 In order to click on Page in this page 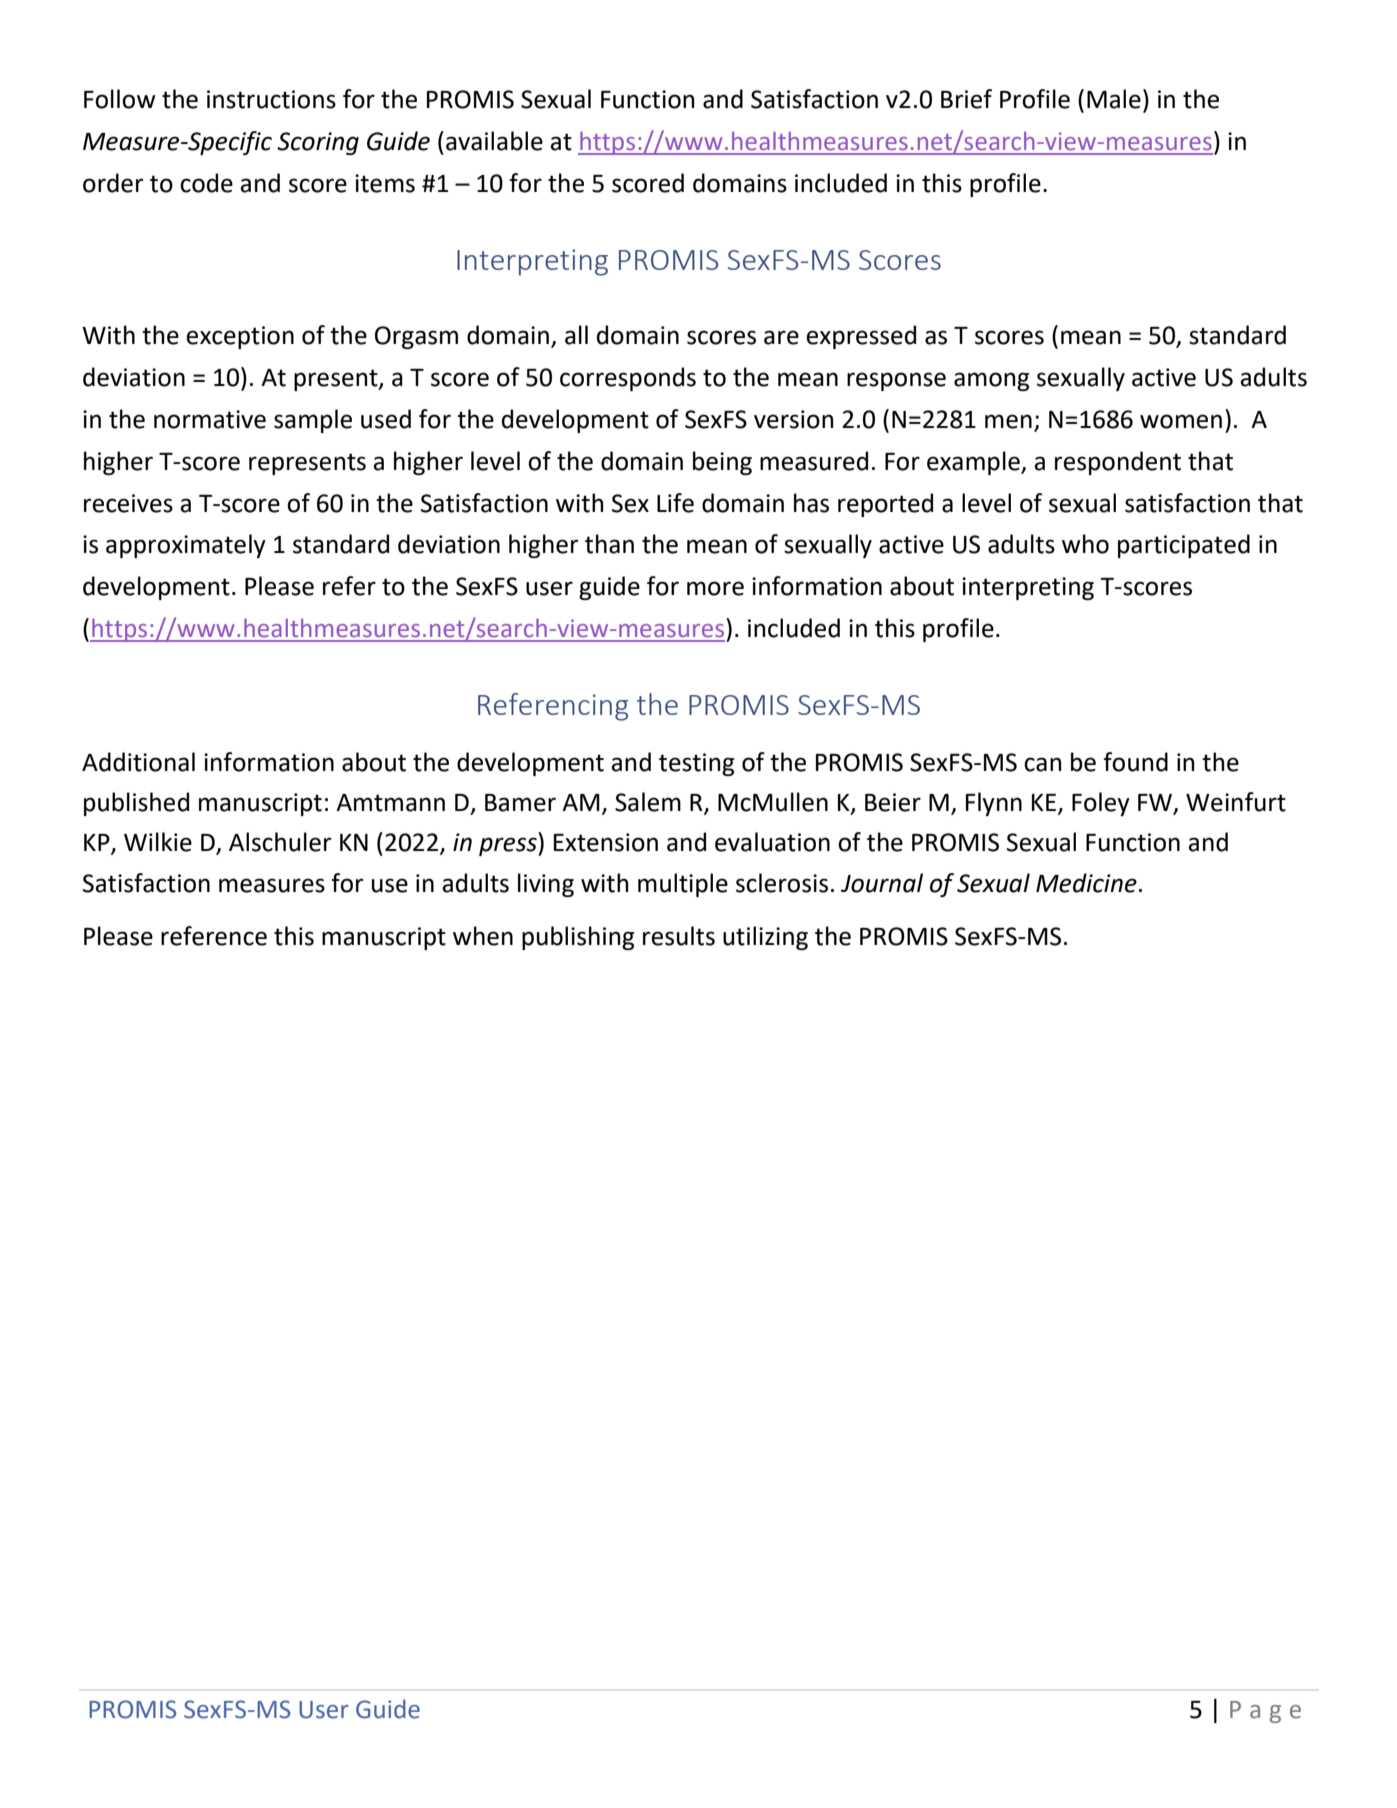, I will do `click(1265, 1712)`.
